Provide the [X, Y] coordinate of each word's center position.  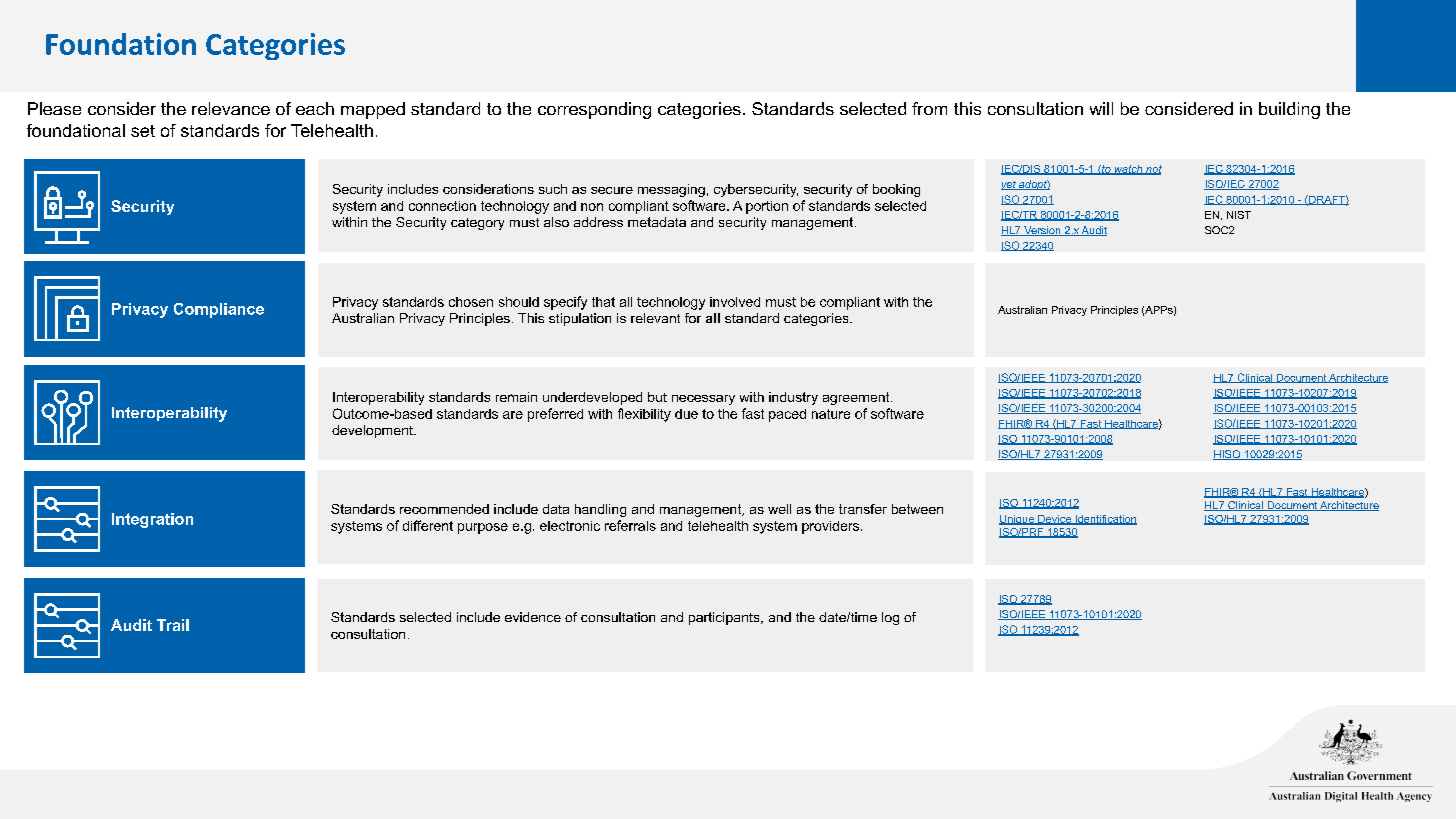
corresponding [594, 110]
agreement [857, 398]
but [657, 397]
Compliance [219, 310]
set [143, 131]
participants [725, 618]
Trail [173, 625]
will [1101, 108]
